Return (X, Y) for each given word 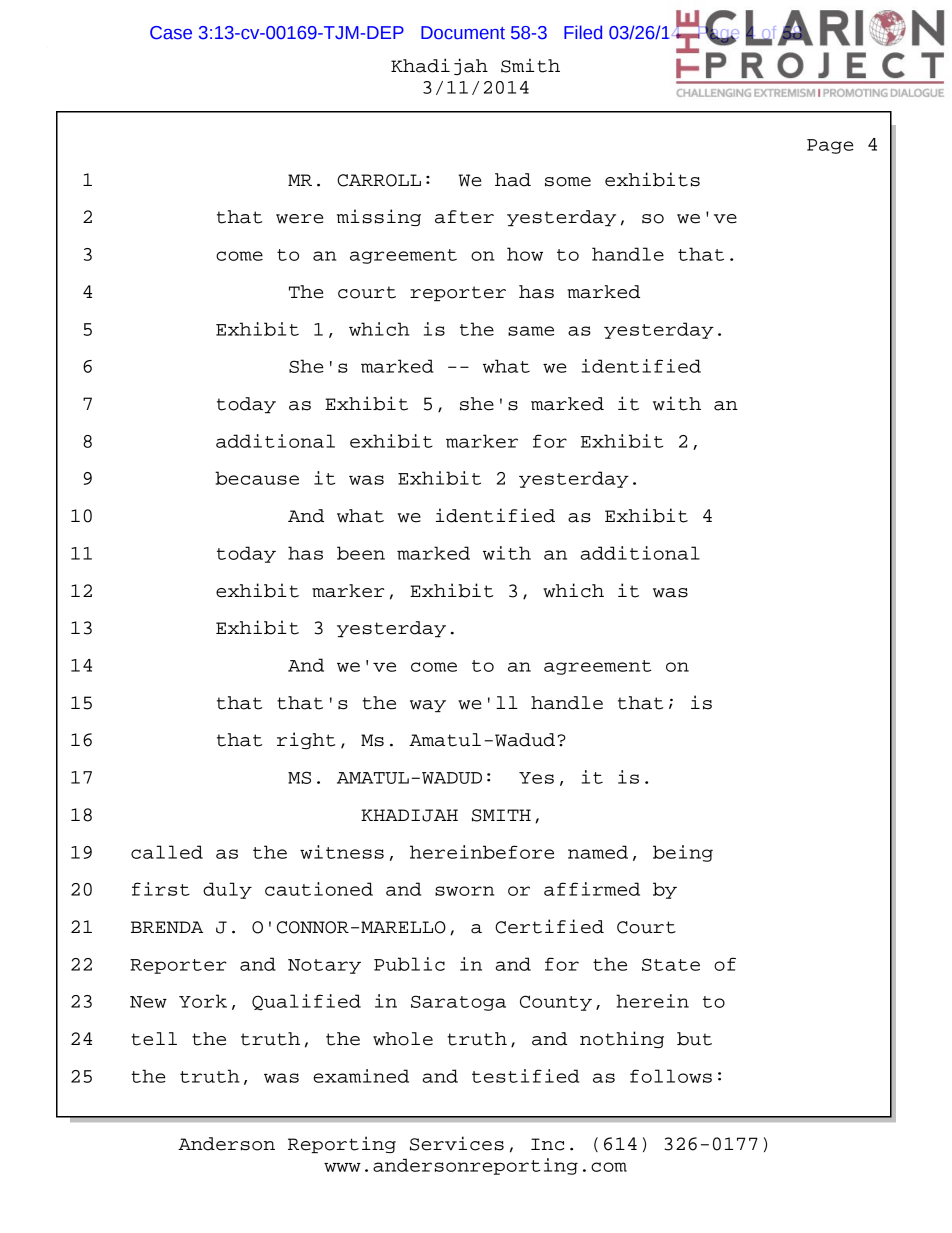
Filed (583, 32)
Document (463, 33)
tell (154, 1039)
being (683, 853)
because (257, 478)
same (531, 331)
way (428, 706)
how (525, 254)
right (306, 740)
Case (171, 33)
